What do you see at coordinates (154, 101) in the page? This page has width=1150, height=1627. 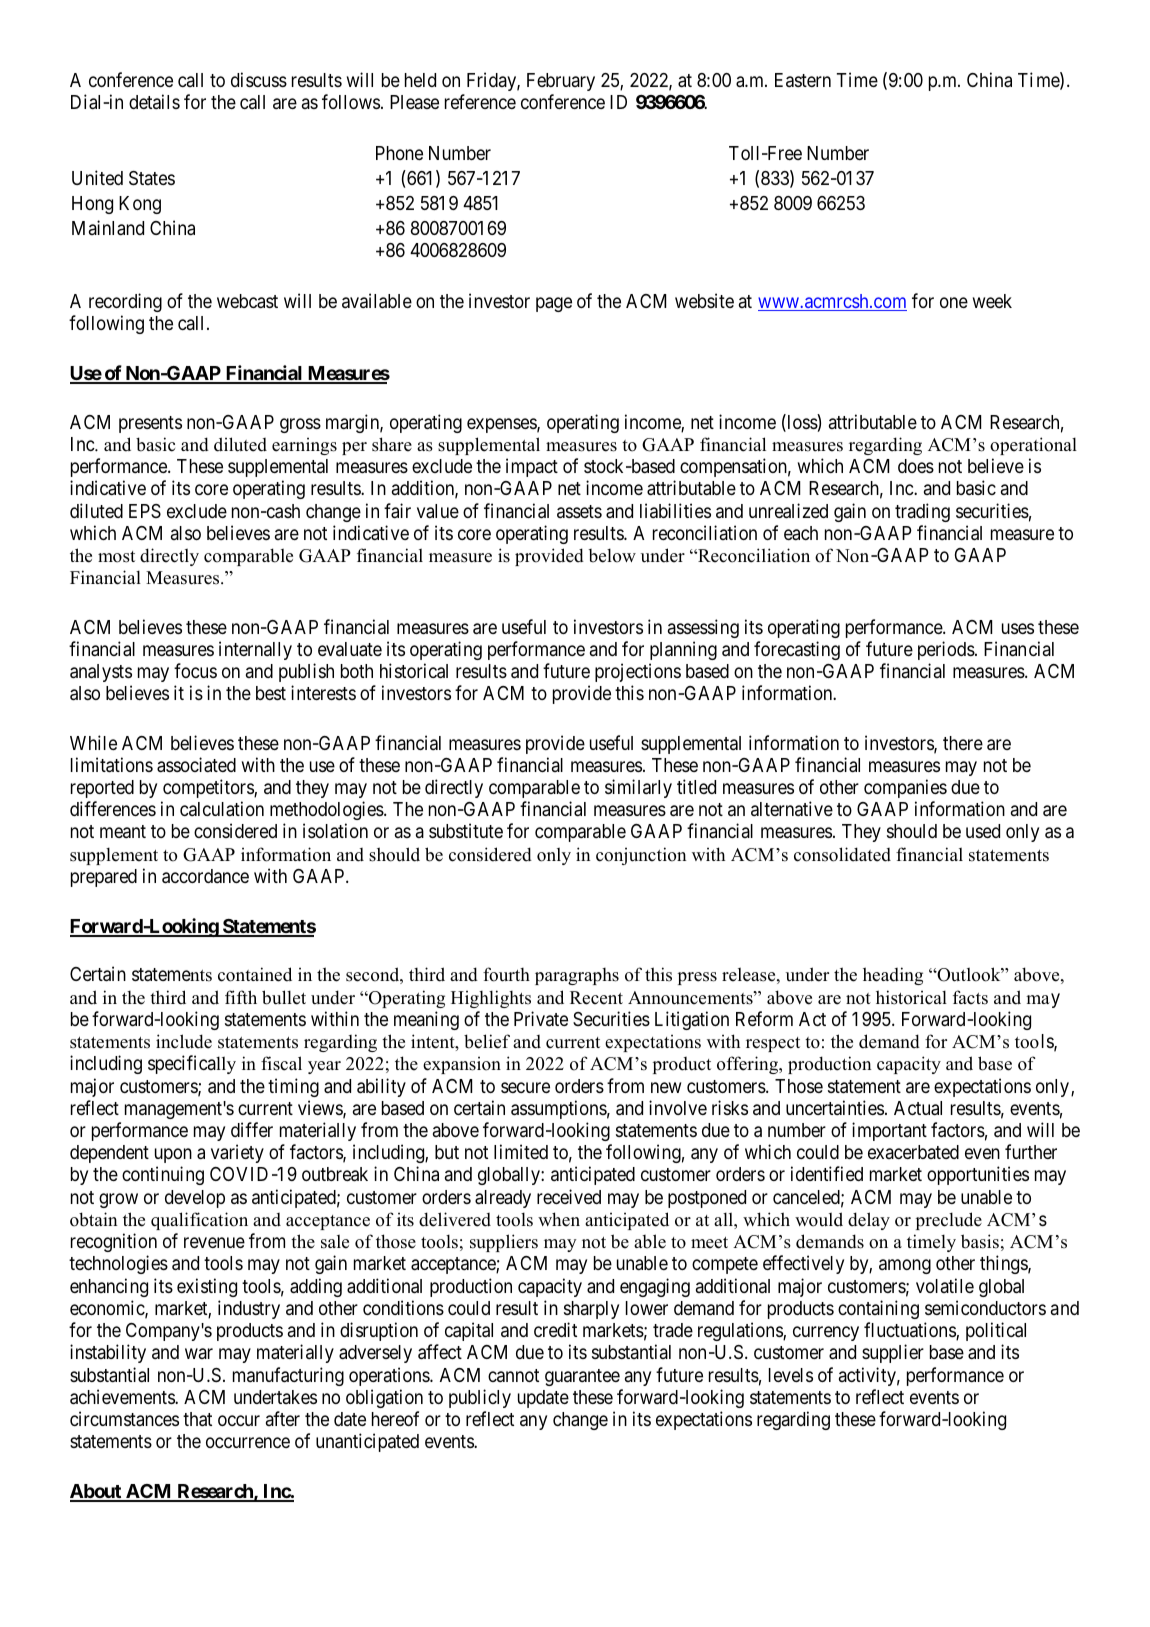 I see `details` at bounding box center [154, 101].
